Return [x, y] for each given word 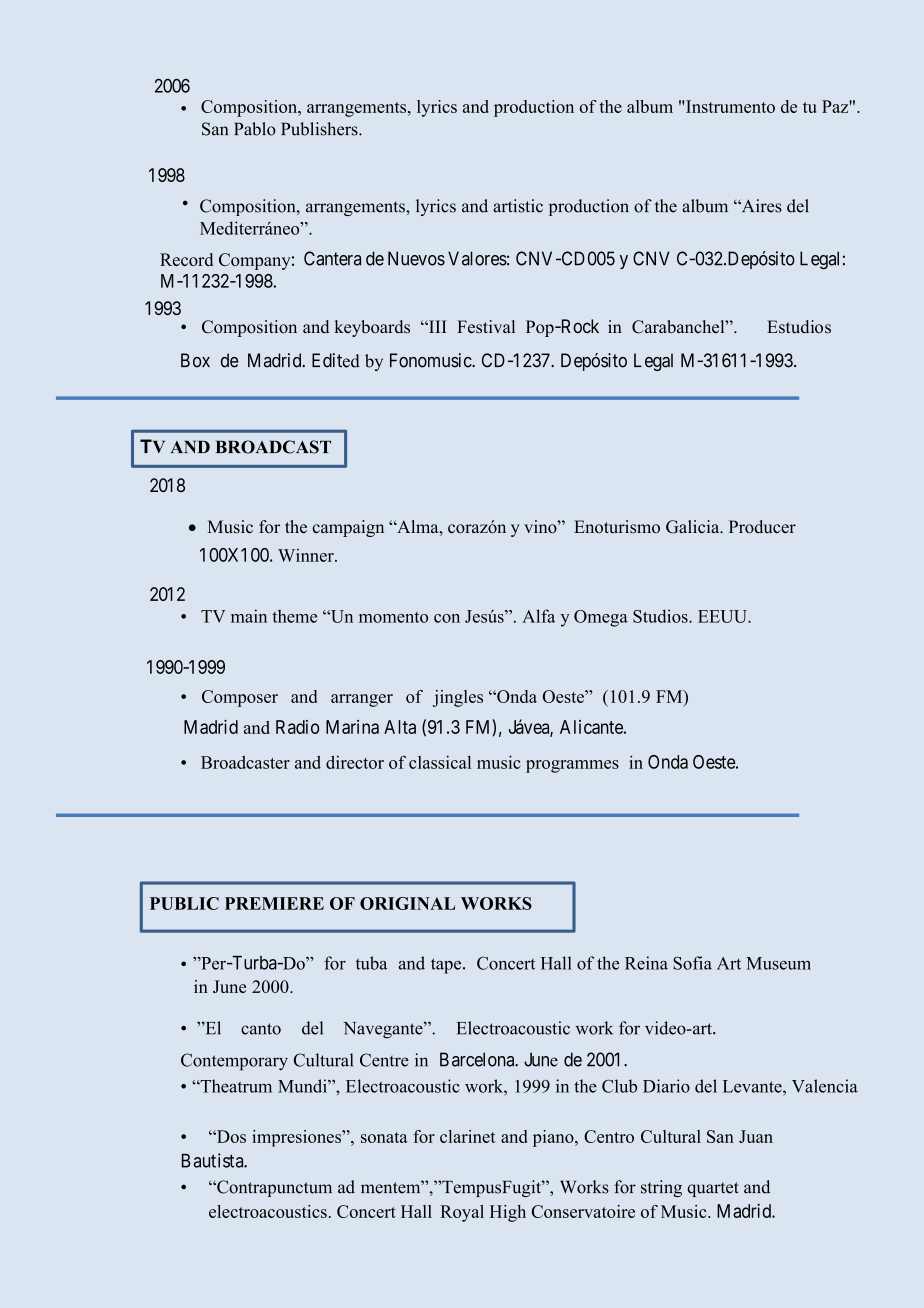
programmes [572, 766]
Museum [778, 963]
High [508, 1213]
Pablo [255, 129]
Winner [307, 555]
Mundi [303, 1086]
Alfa [538, 616]
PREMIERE [274, 903]
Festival [486, 327]
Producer [762, 527]
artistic [518, 206]
